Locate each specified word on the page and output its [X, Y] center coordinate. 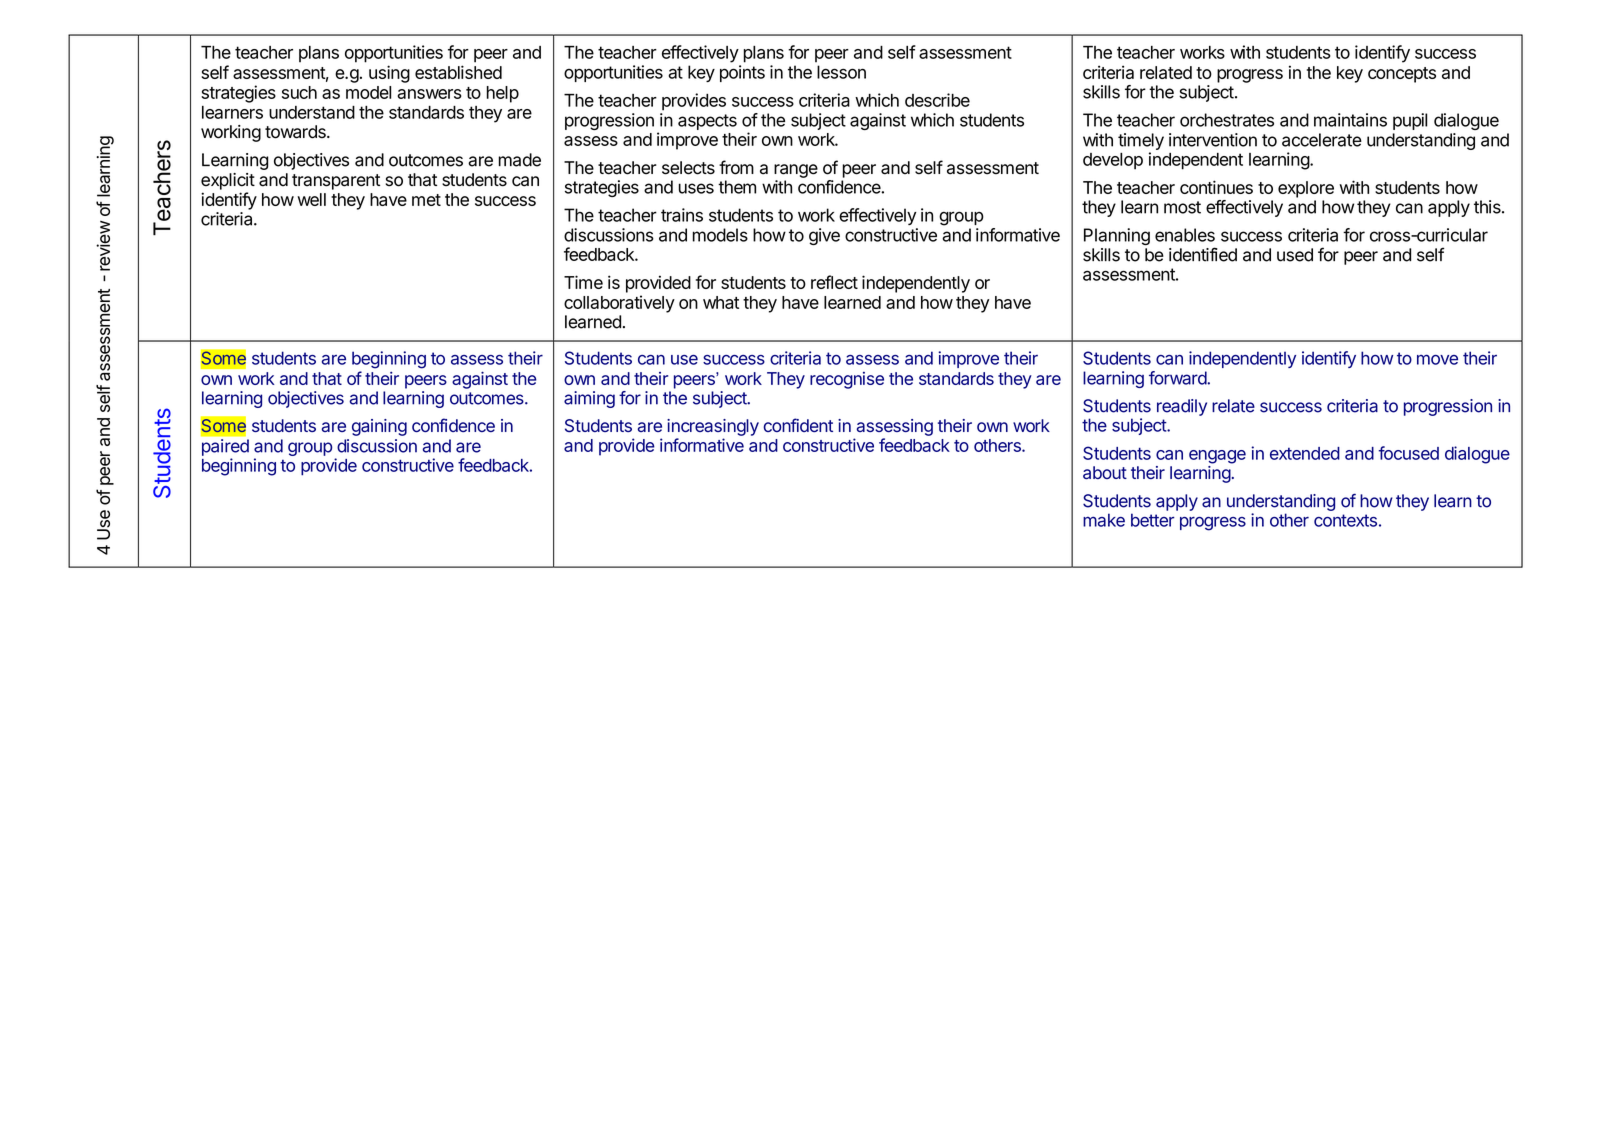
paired [225, 447]
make [1104, 520]
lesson [841, 72]
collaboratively [619, 304]
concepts [1402, 75]
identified [1203, 254]
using [389, 74]
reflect [834, 282]
